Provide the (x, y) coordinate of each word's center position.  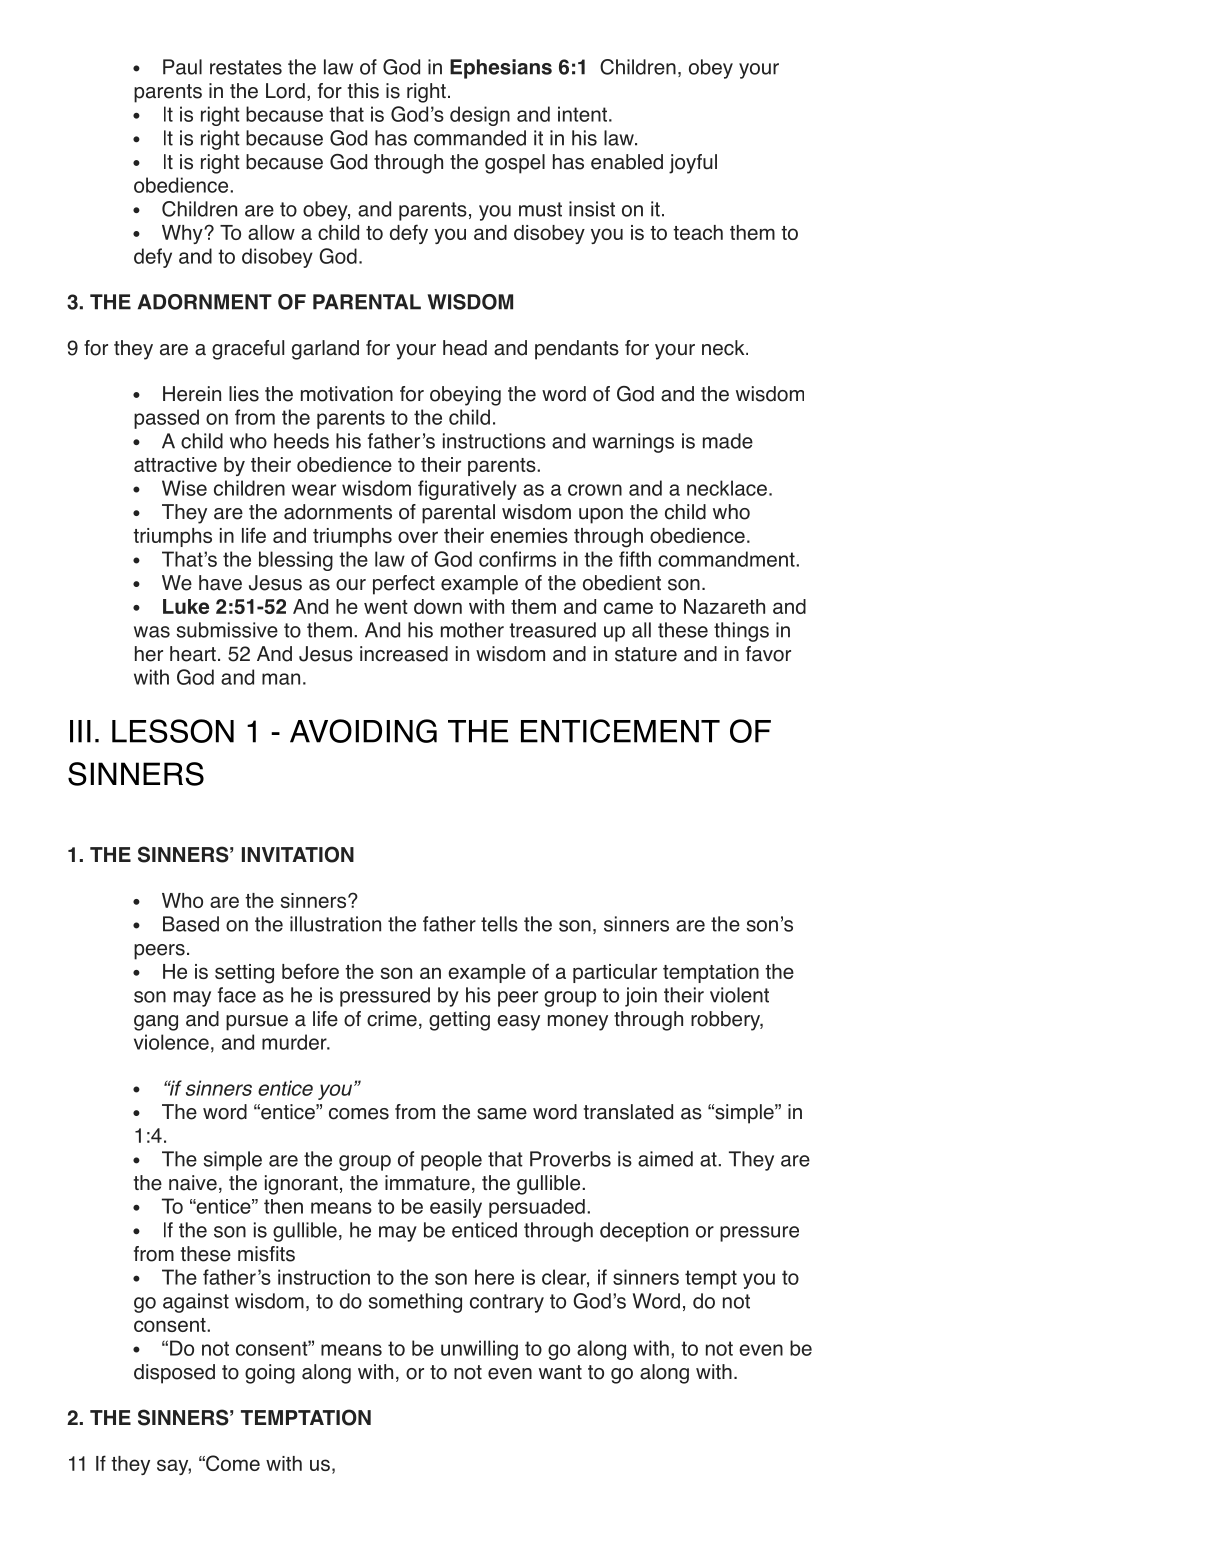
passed (166, 419)
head (465, 348)
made (728, 441)
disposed (174, 1374)
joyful (693, 164)
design (480, 116)
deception (644, 1232)
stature (646, 654)
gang (156, 1023)
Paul (182, 67)
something (415, 1303)
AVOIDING (363, 731)
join (641, 997)
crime (392, 1019)
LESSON (173, 731)
